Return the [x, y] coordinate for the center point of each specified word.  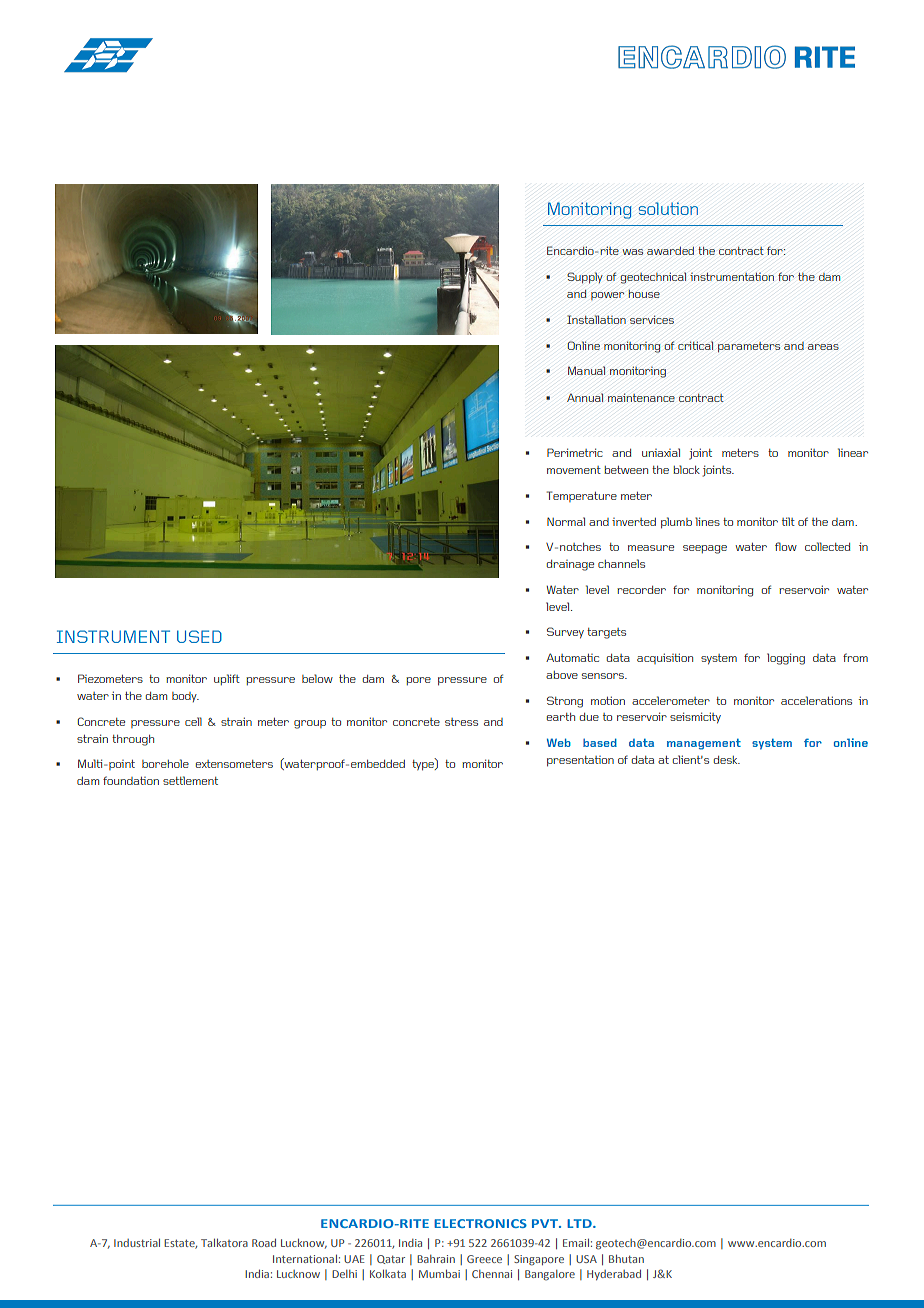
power [607, 296]
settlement [190, 780]
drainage [570, 565]
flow [786, 546]
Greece [484, 1259]
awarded [670, 250]
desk [727, 760]
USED [199, 636]
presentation [580, 761]
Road [264, 1242]
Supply [585, 278]
